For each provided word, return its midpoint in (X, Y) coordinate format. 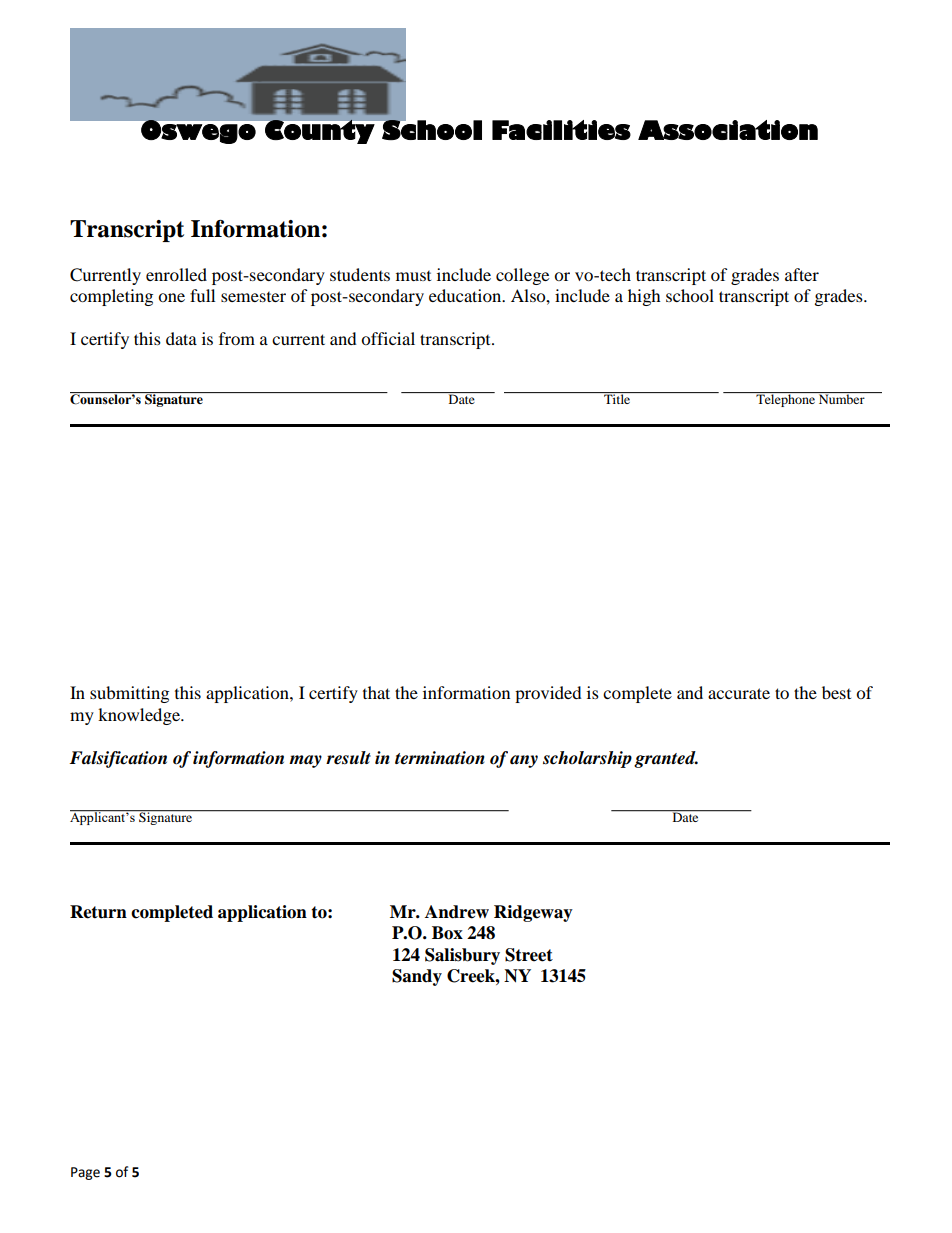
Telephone (786, 399)
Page (85, 1173)
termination (440, 758)
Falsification (118, 759)
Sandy (417, 977)
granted (666, 759)
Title (617, 398)
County (320, 131)
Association (728, 130)
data (181, 338)
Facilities (561, 130)
